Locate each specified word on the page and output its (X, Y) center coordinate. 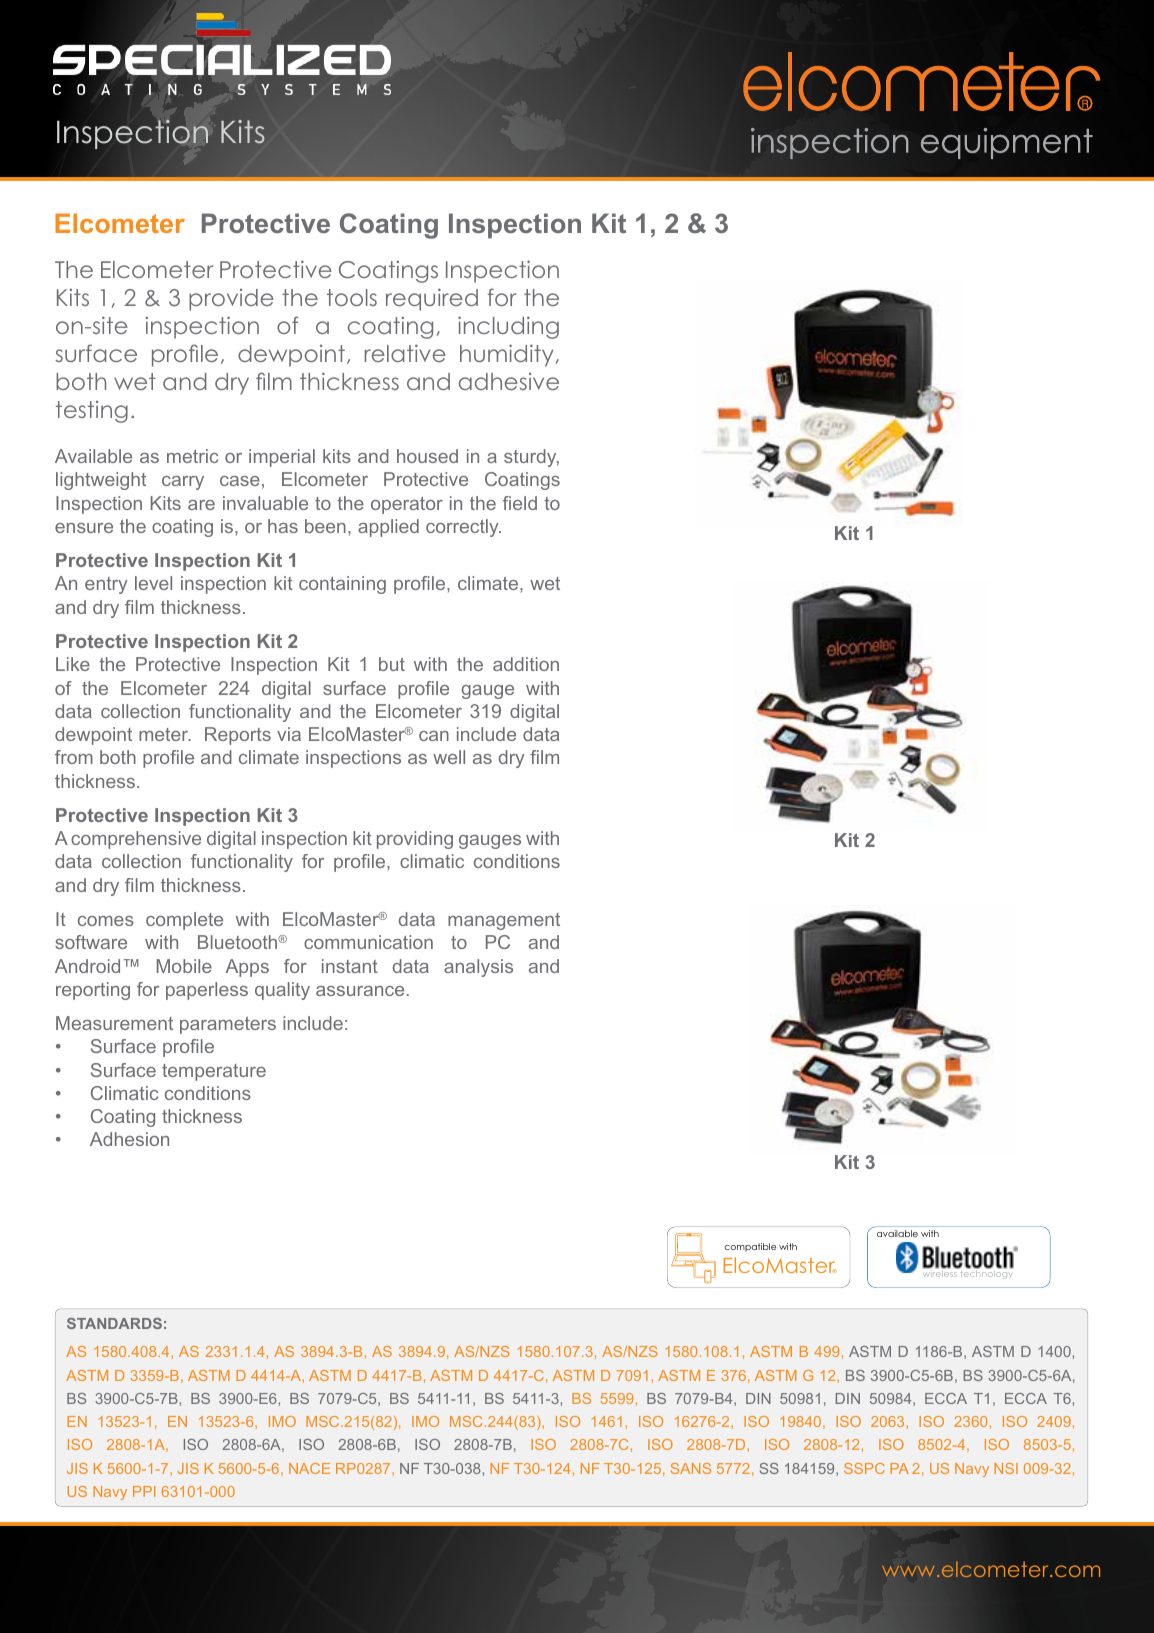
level (153, 583)
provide (231, 300)
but (392, 664)
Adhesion (129, 1139)
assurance (360, 991)
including (508, 327)
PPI (144, 1491)
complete (184, 921)
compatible (750, 1247)
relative (405, 353)
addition (526, 664)
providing (415, 840)
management (504, 921)
